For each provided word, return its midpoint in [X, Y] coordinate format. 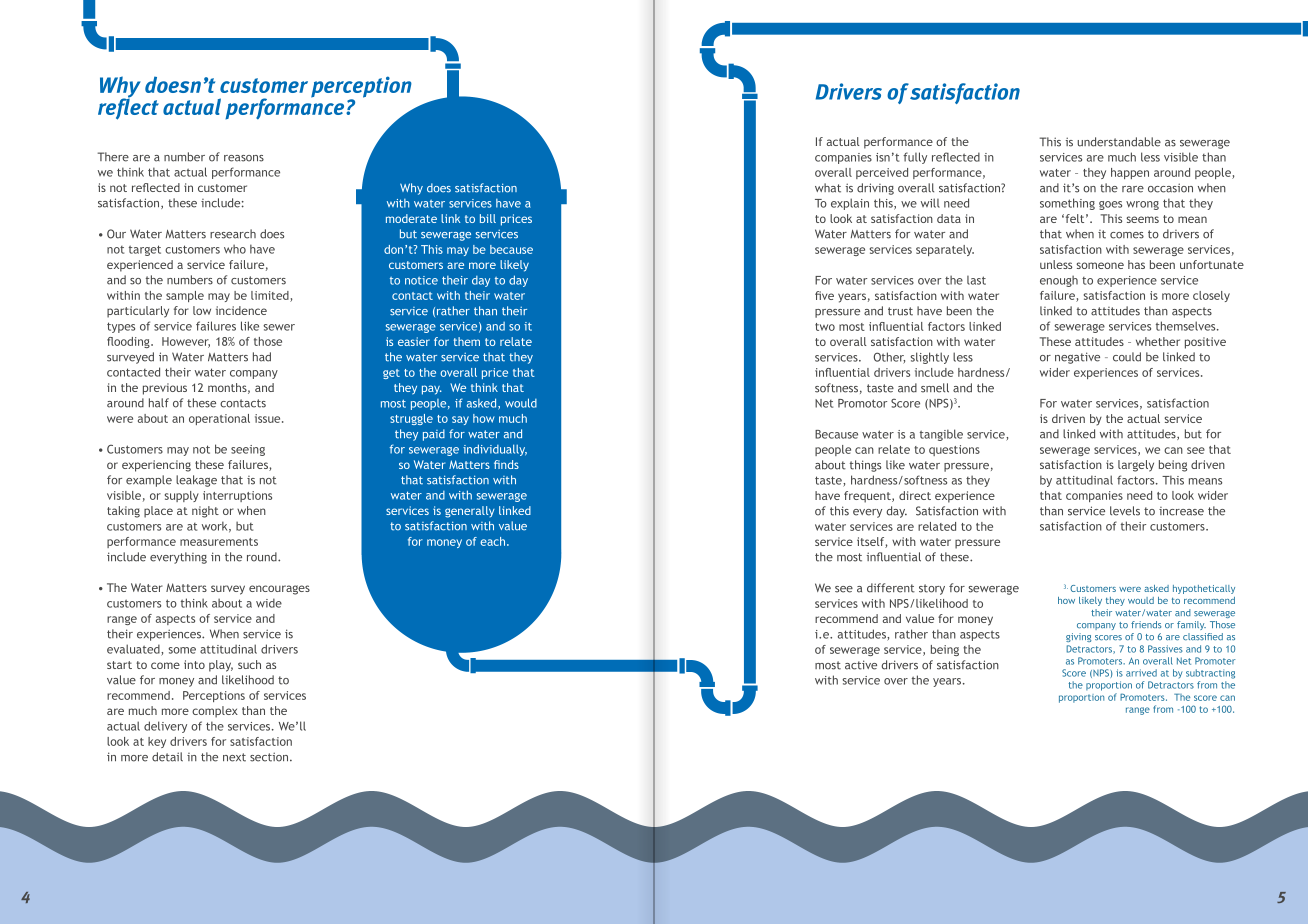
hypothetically [1204, 589]
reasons [244, 158]
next [234, 757]
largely [1136, 466]
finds [506, 464]
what [828, 188]
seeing [248, 450]
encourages [279, 590]
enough [1059, 281]
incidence [241, 310]
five [824, 295]
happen [1130, 173]
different [891, 588]
